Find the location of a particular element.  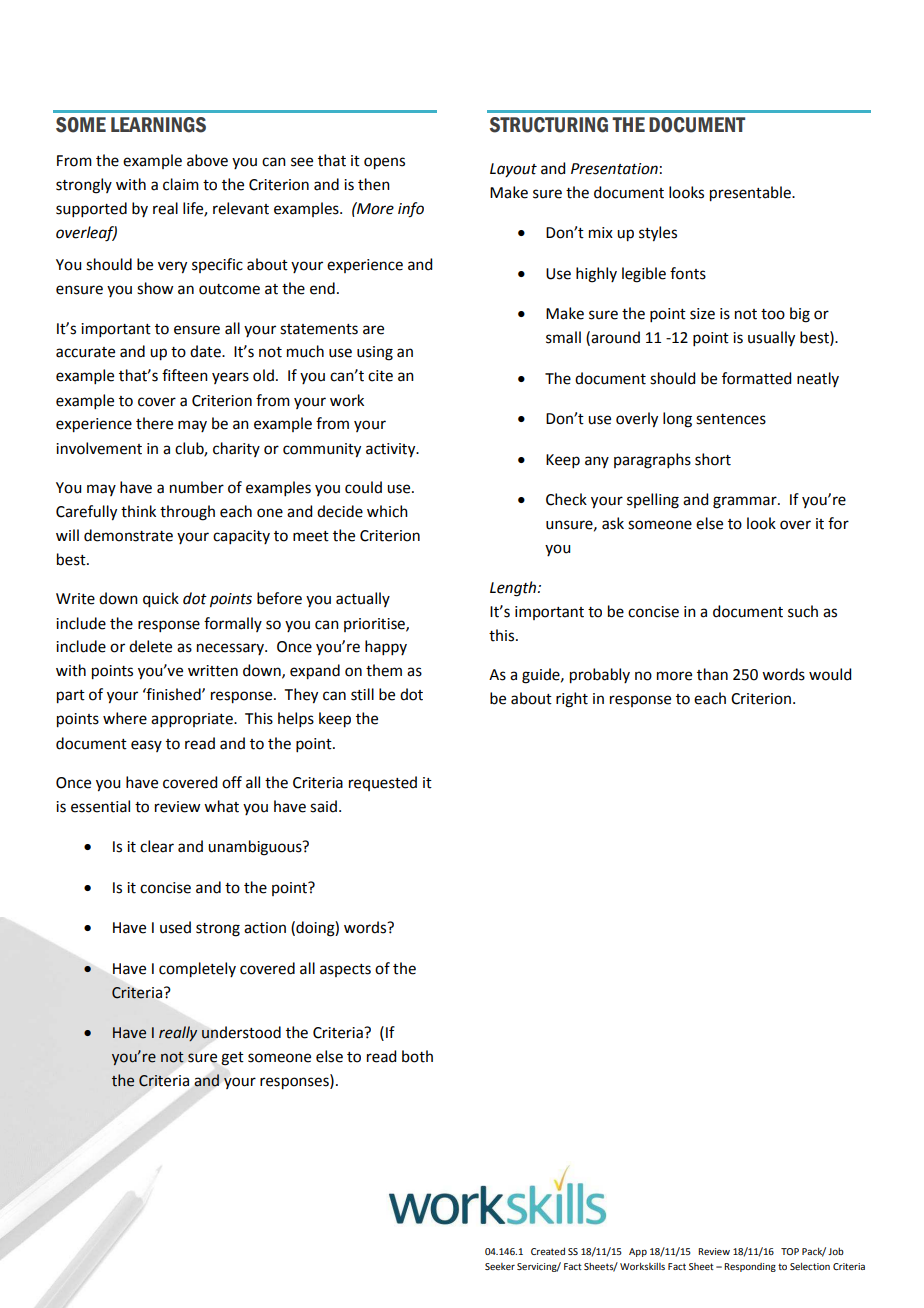

Layout is located at coordinates (513, 170).
